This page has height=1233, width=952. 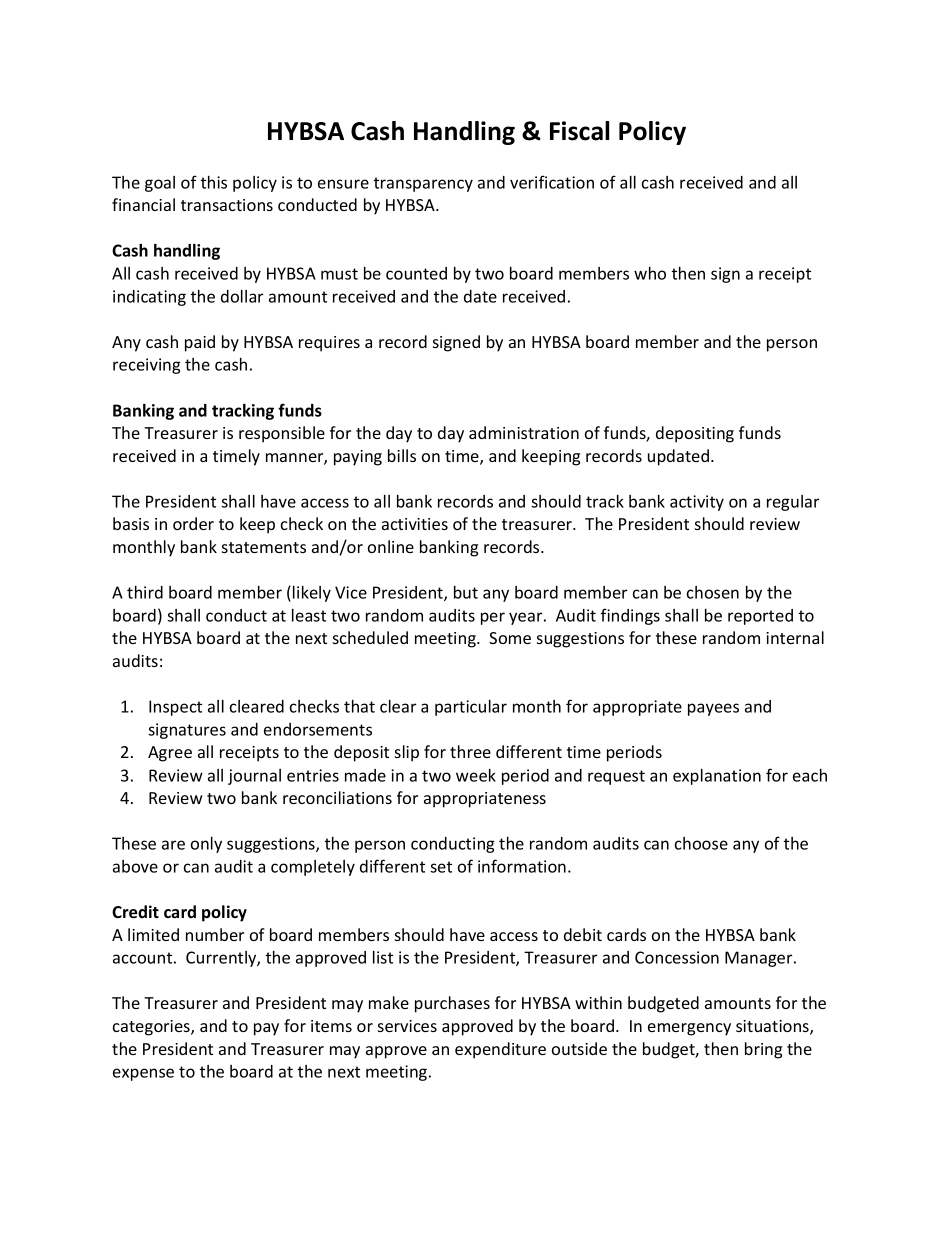 What do you see at coordinates (579, 131) in the page?
I see `Fiscal` at bounding box center [579, 131].
